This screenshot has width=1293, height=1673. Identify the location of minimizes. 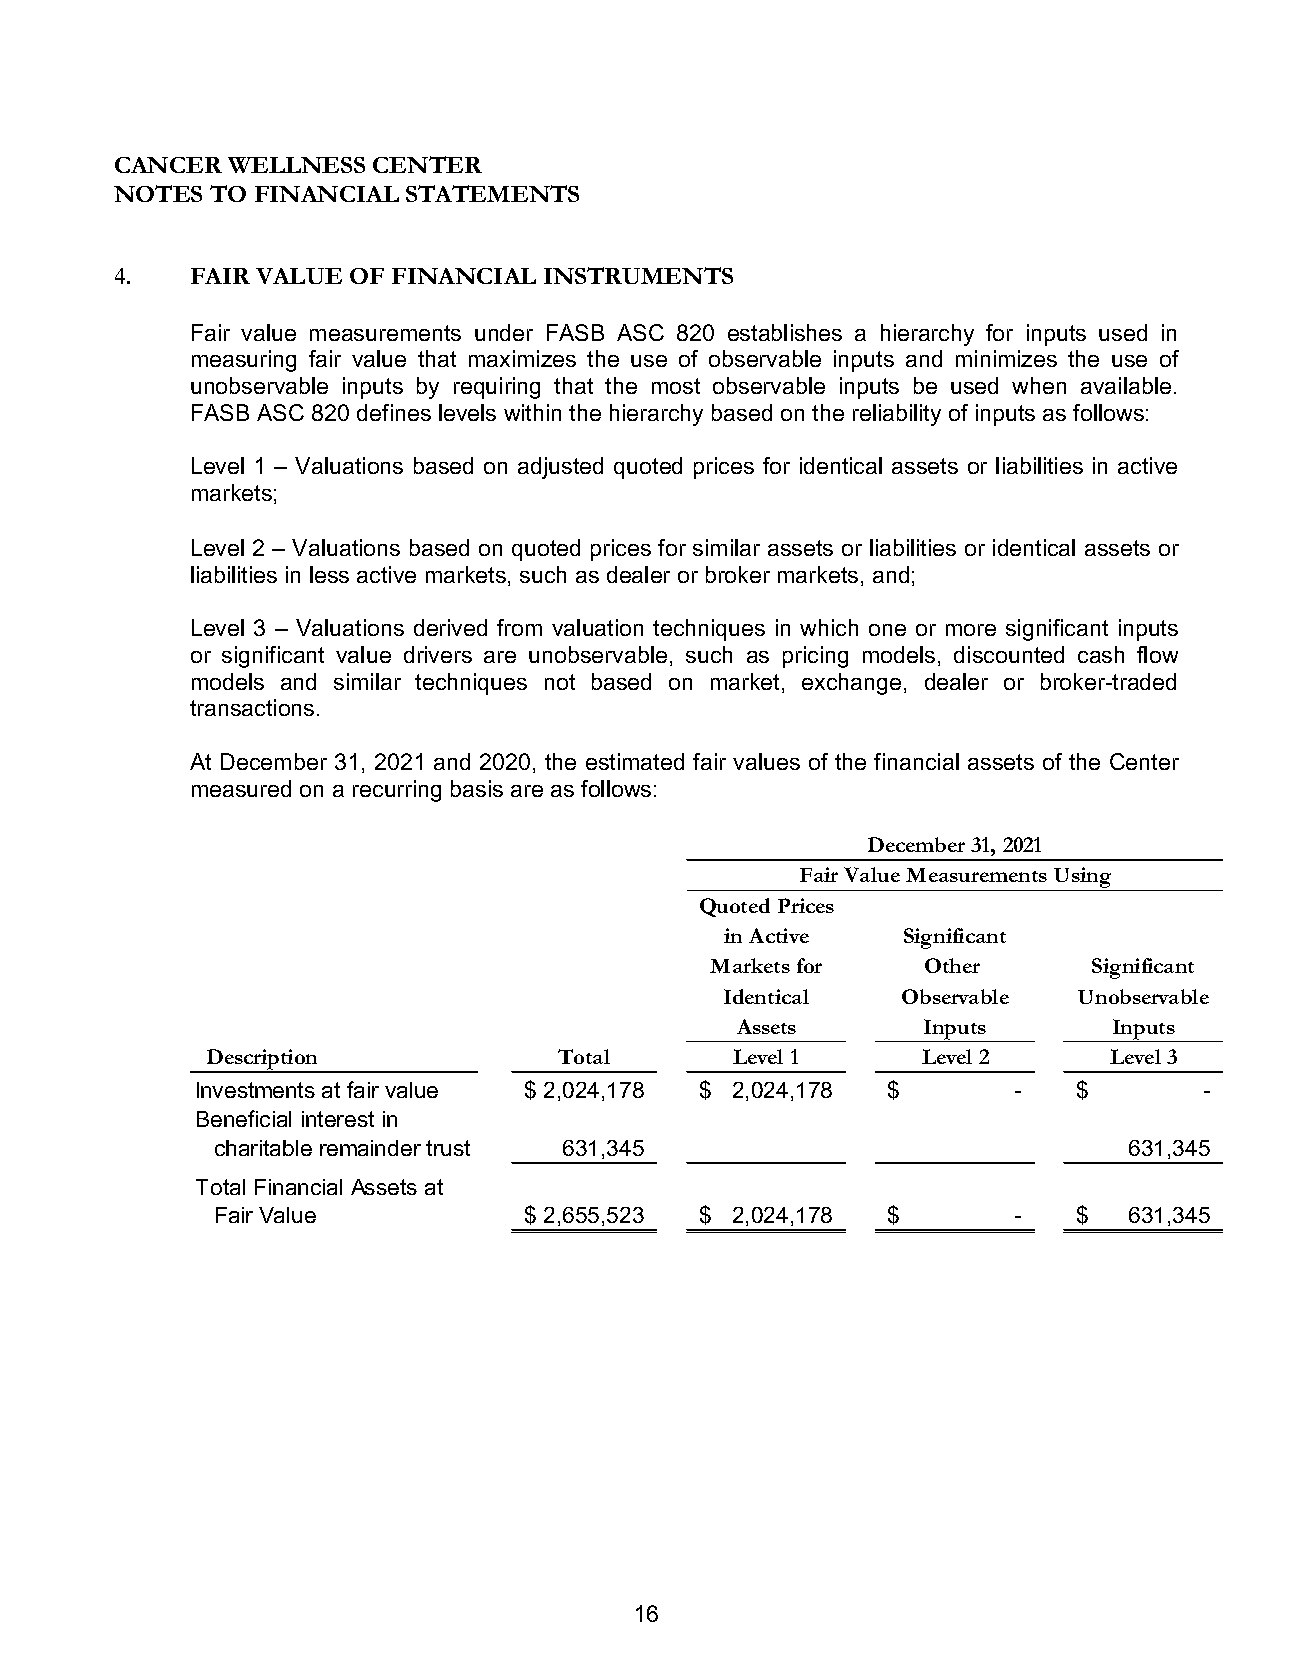
(1006, 358).
